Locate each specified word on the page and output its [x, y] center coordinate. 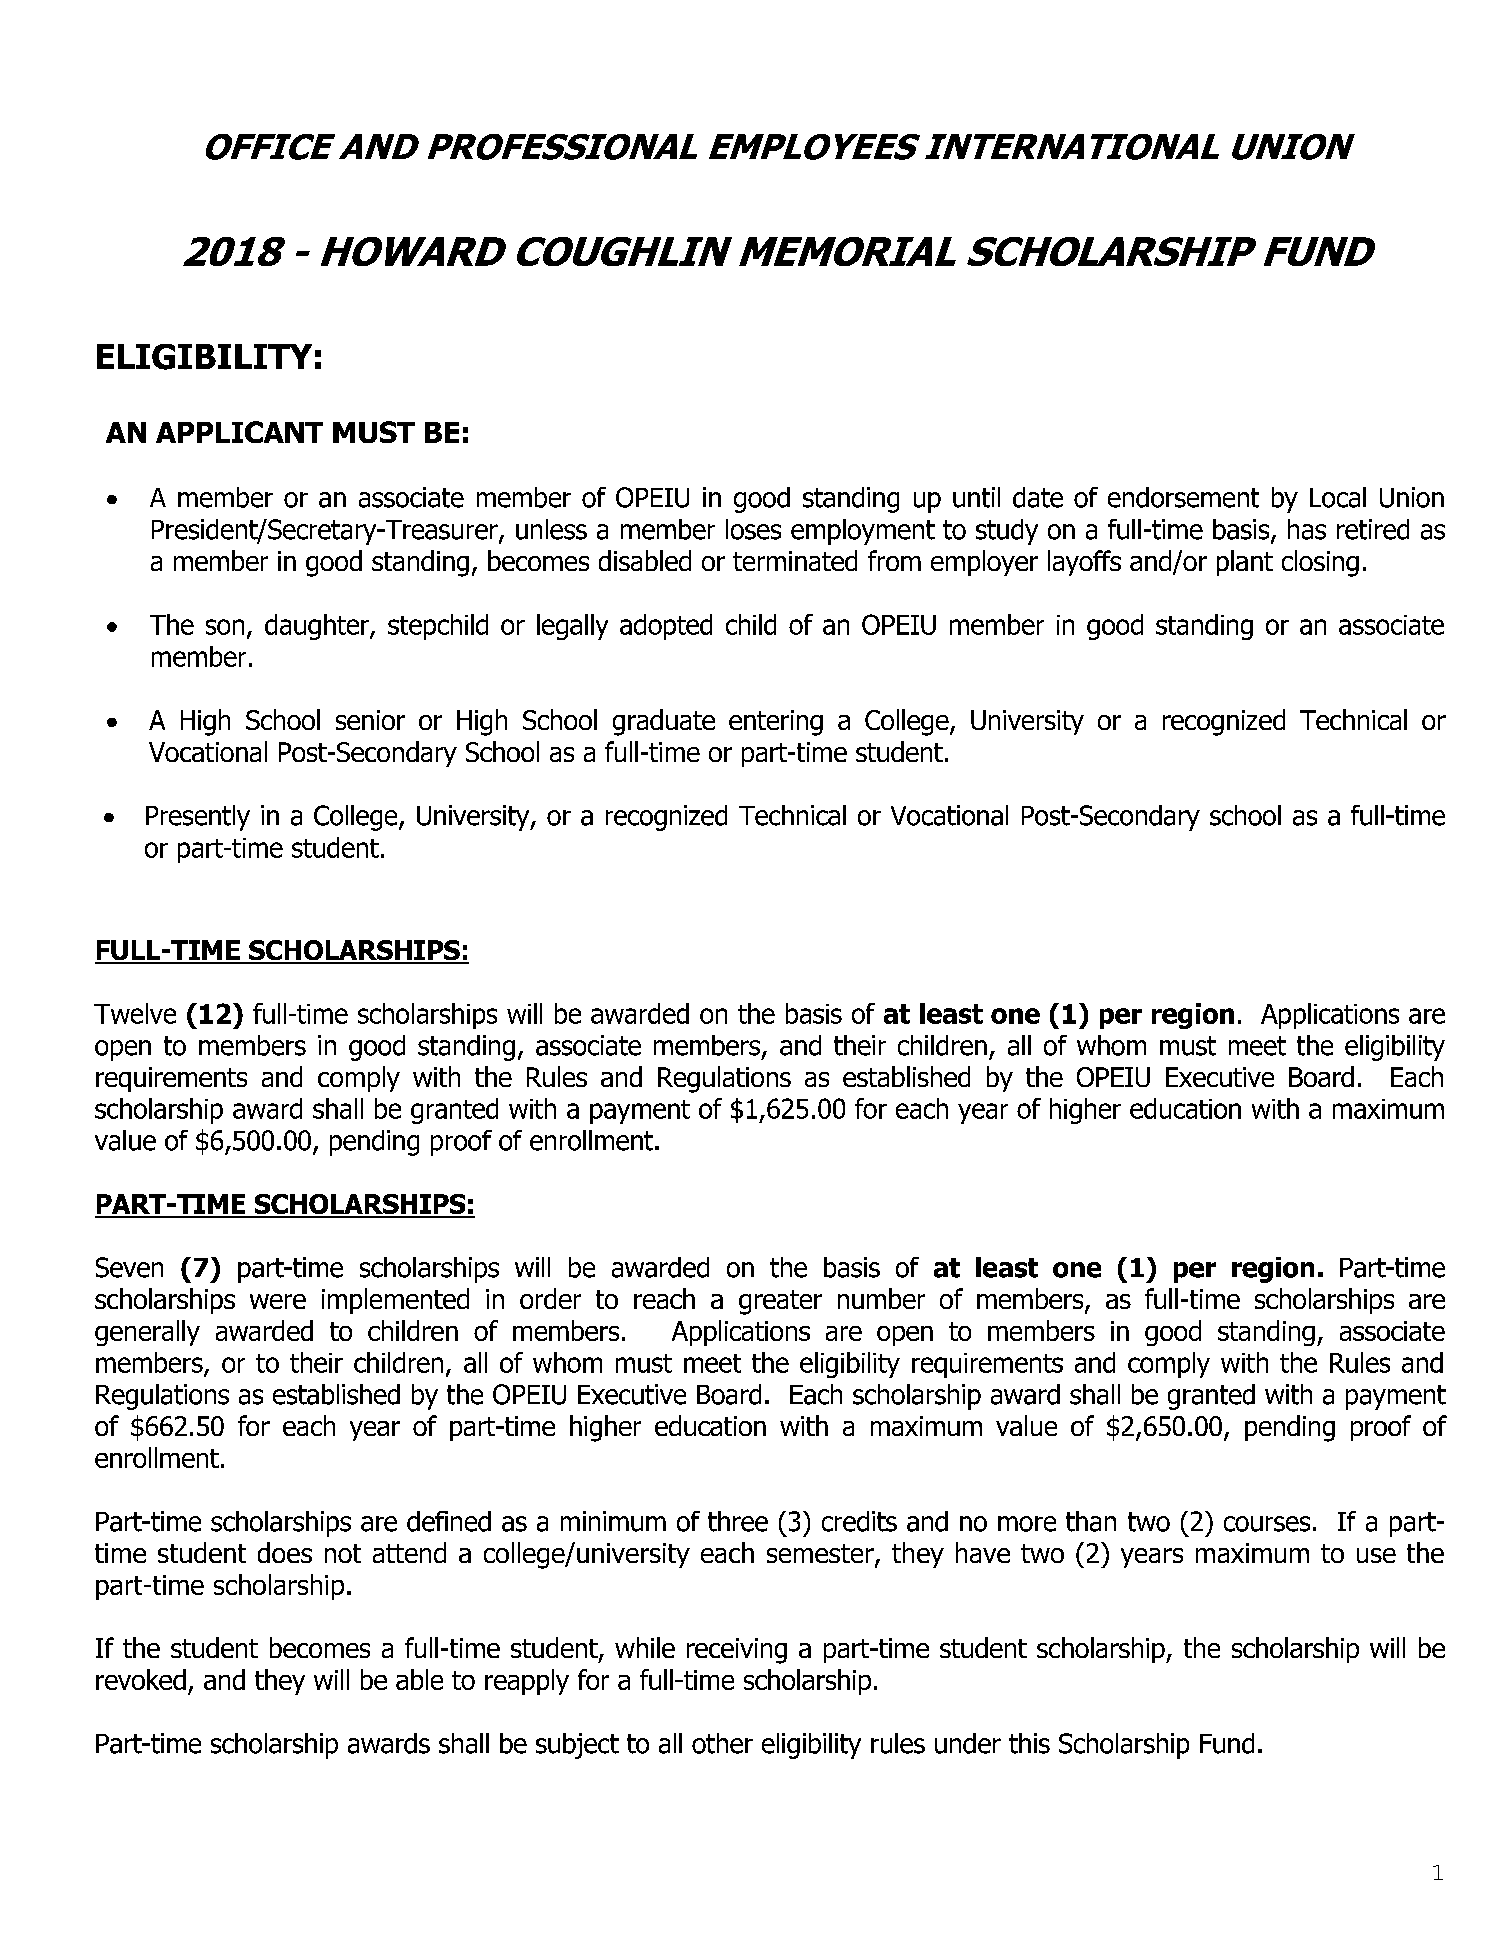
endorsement [1183, 497]
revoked [141, 1679]
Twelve [135, 1013]
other [722, 1743]
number [881, 1298]
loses [753, 529]
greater [780, 1302]
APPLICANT [239, 432]
